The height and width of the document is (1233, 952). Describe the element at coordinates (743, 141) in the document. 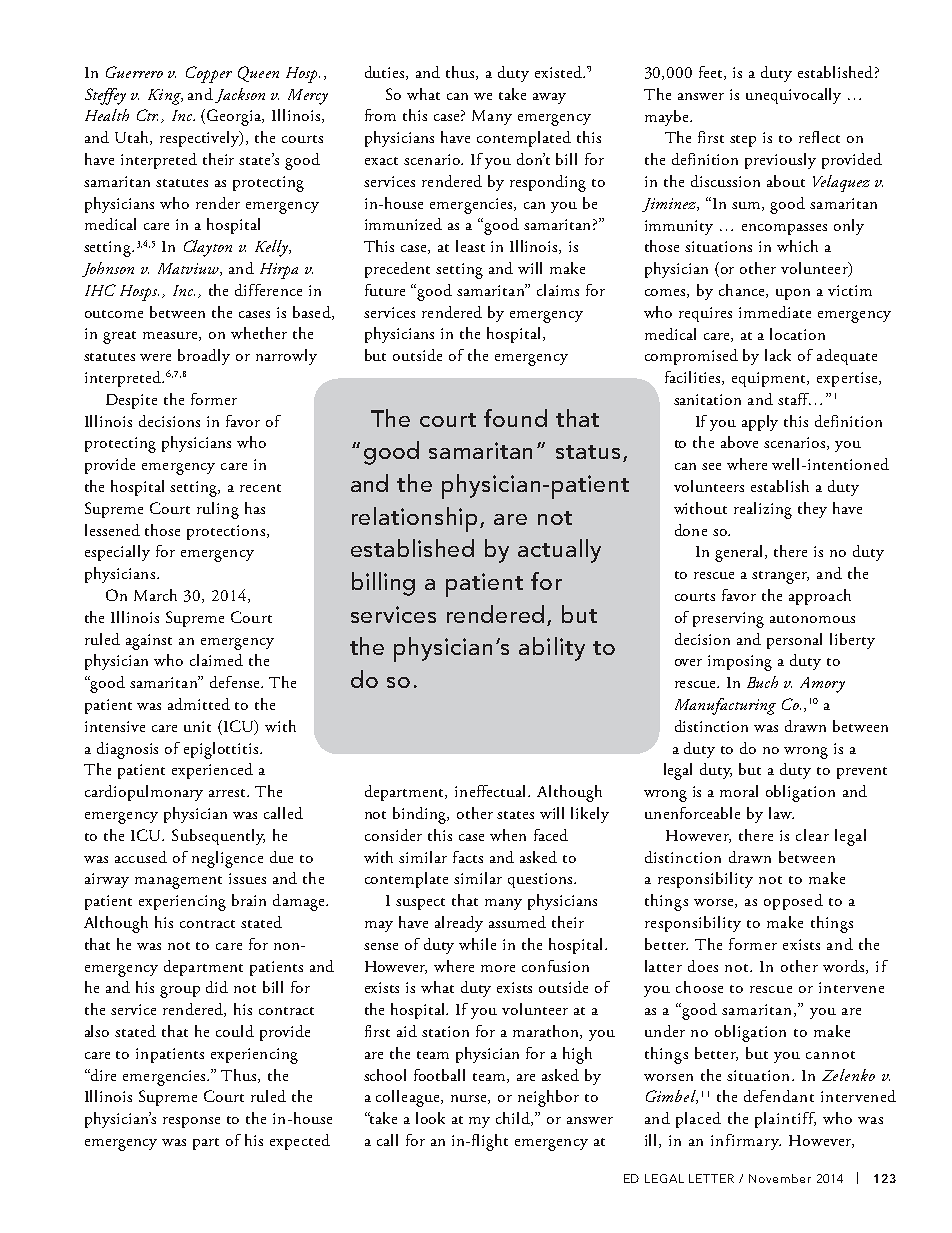

I see `step` at that location.
